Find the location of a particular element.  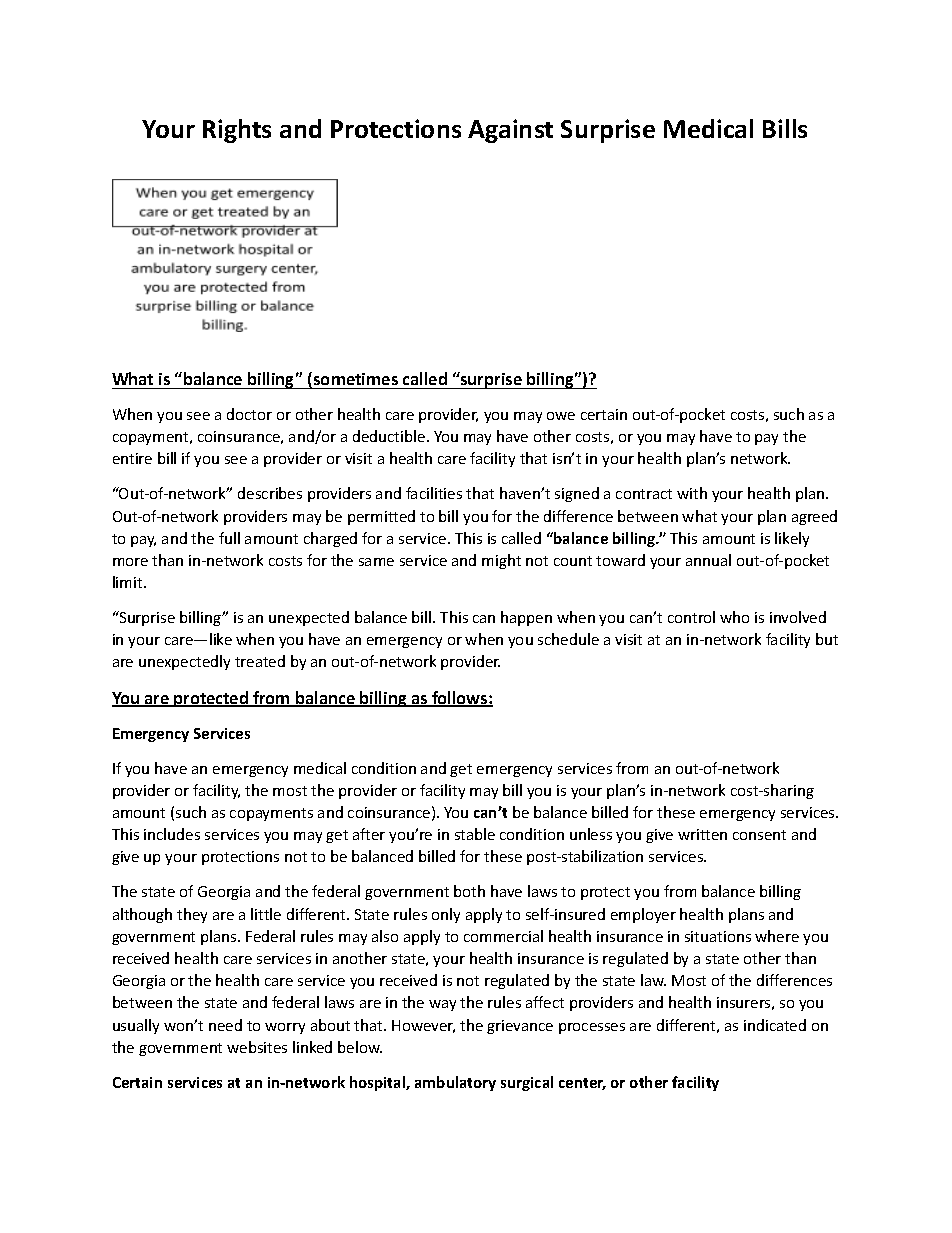

deductible is located at coordinates (390, 436).
